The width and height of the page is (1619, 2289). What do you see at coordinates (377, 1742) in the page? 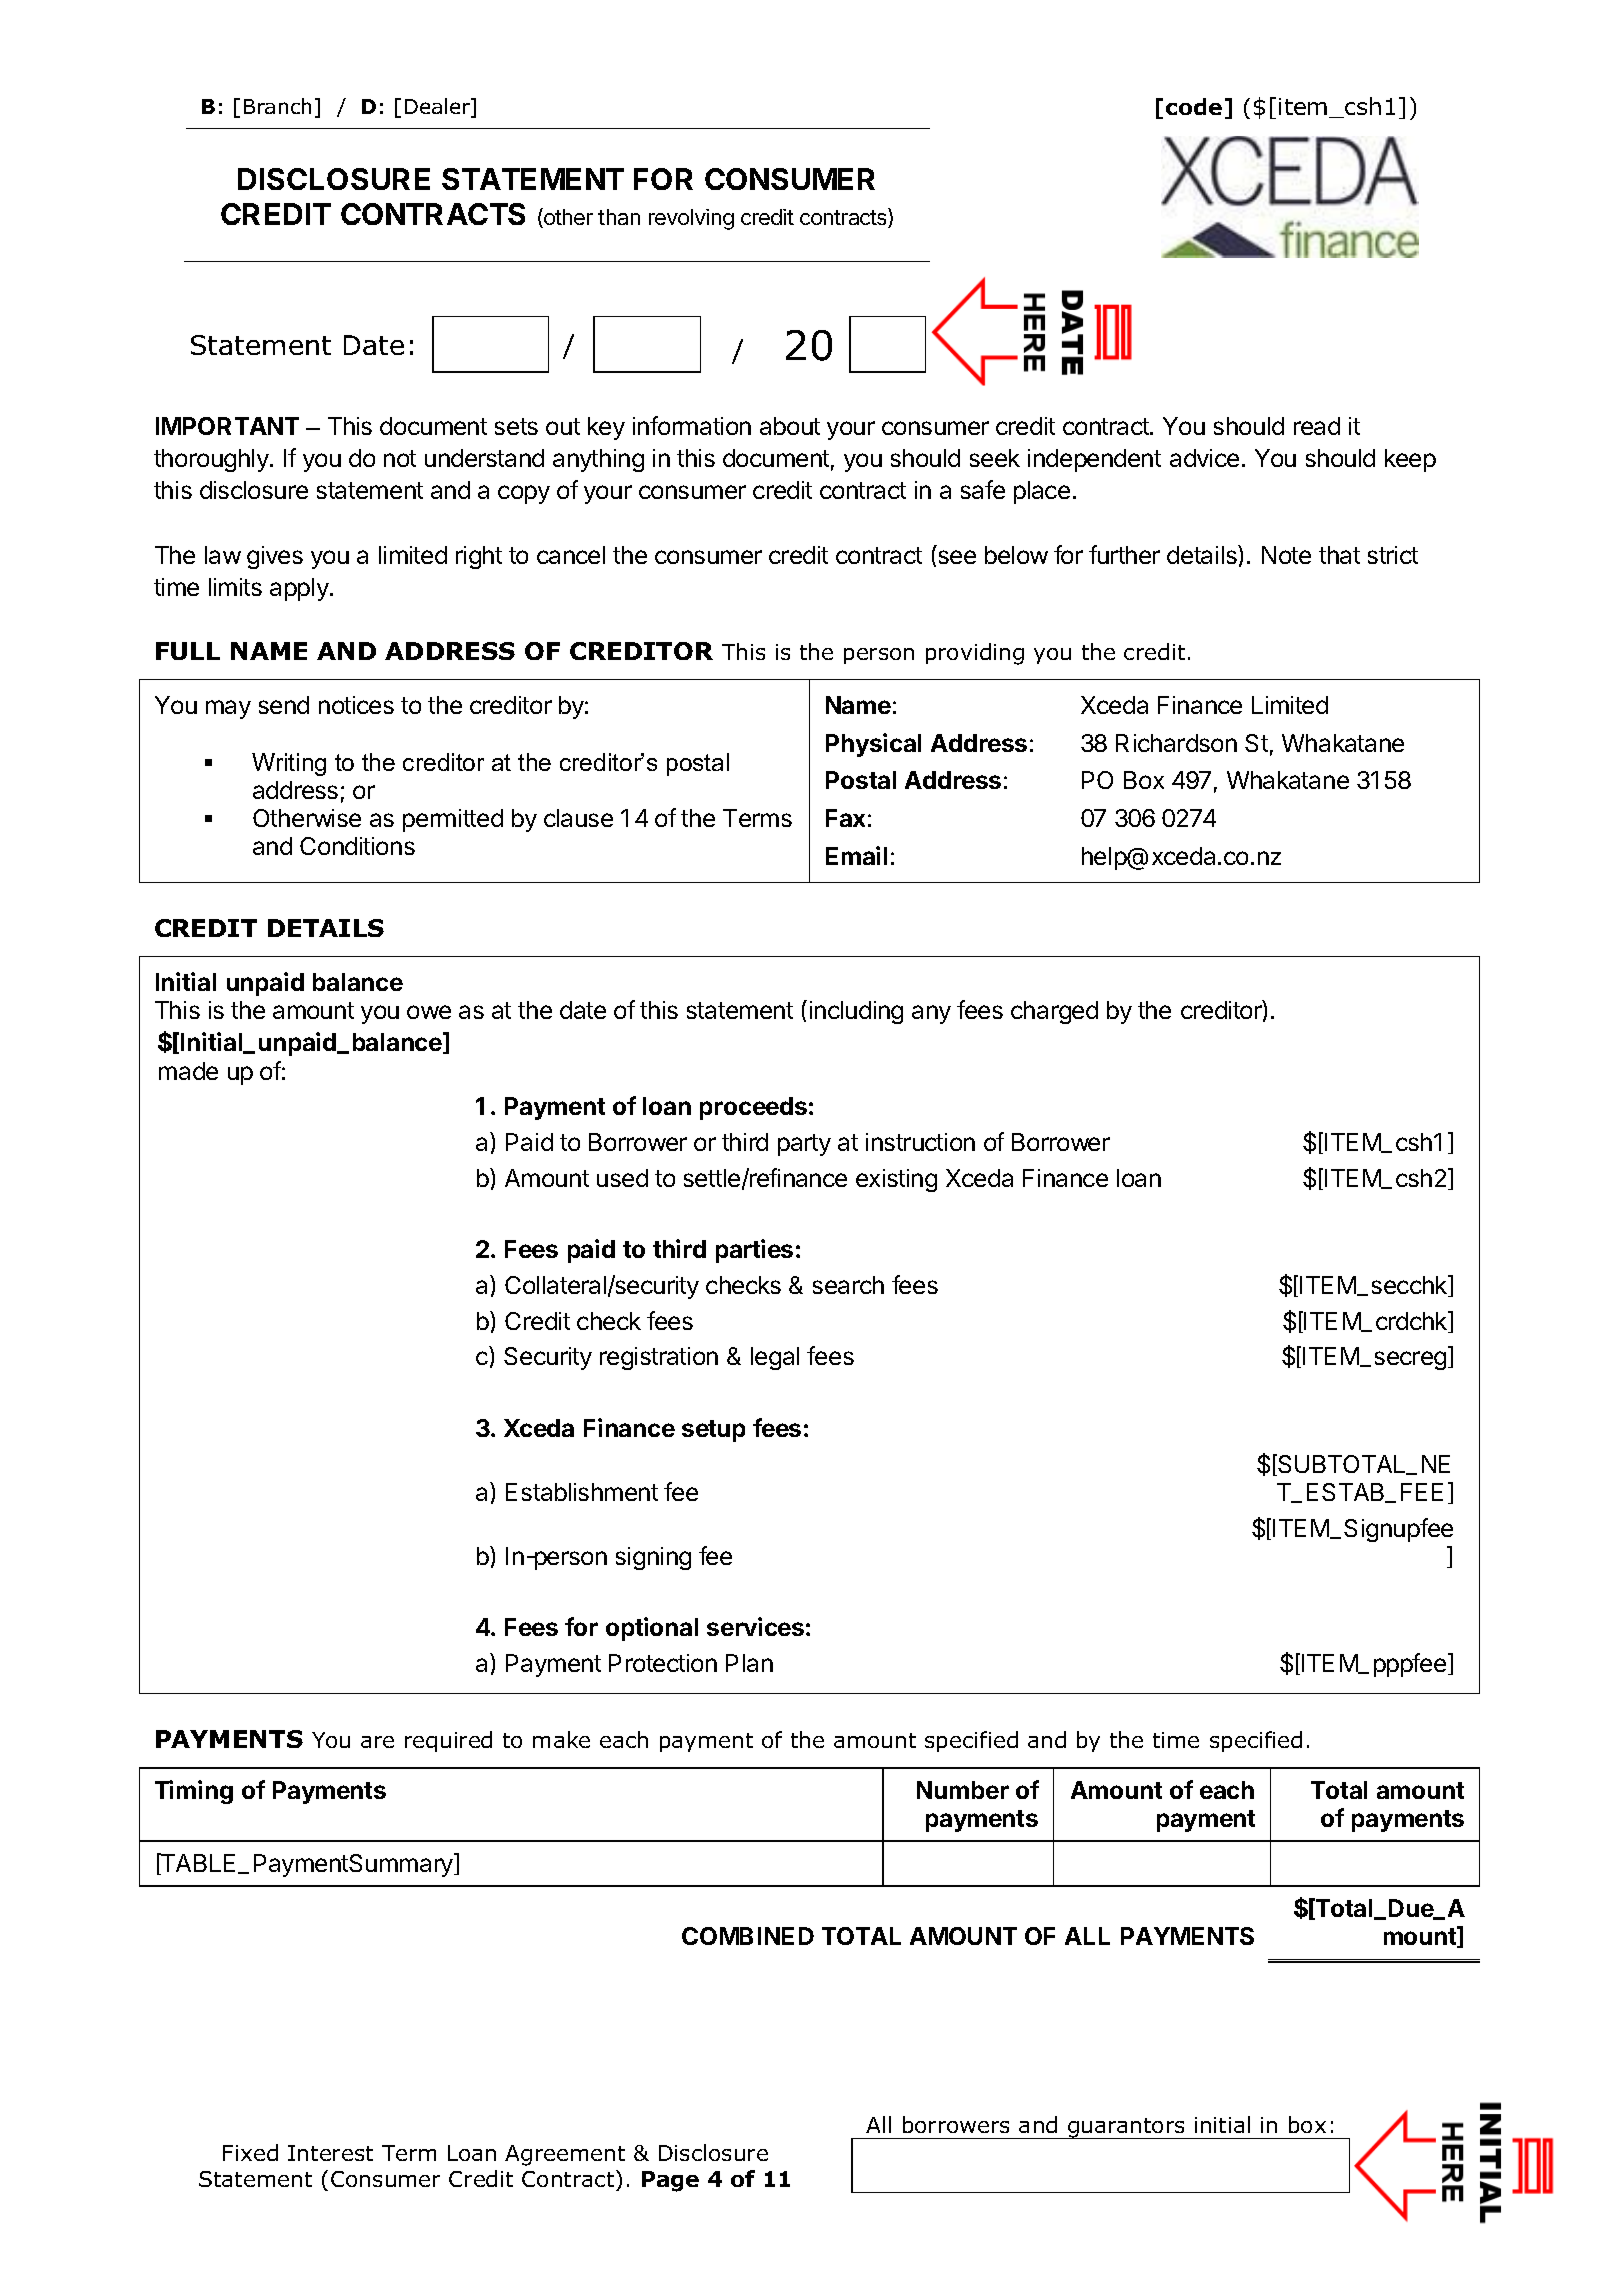
I see `are` at bounding box center [377, 1742].
